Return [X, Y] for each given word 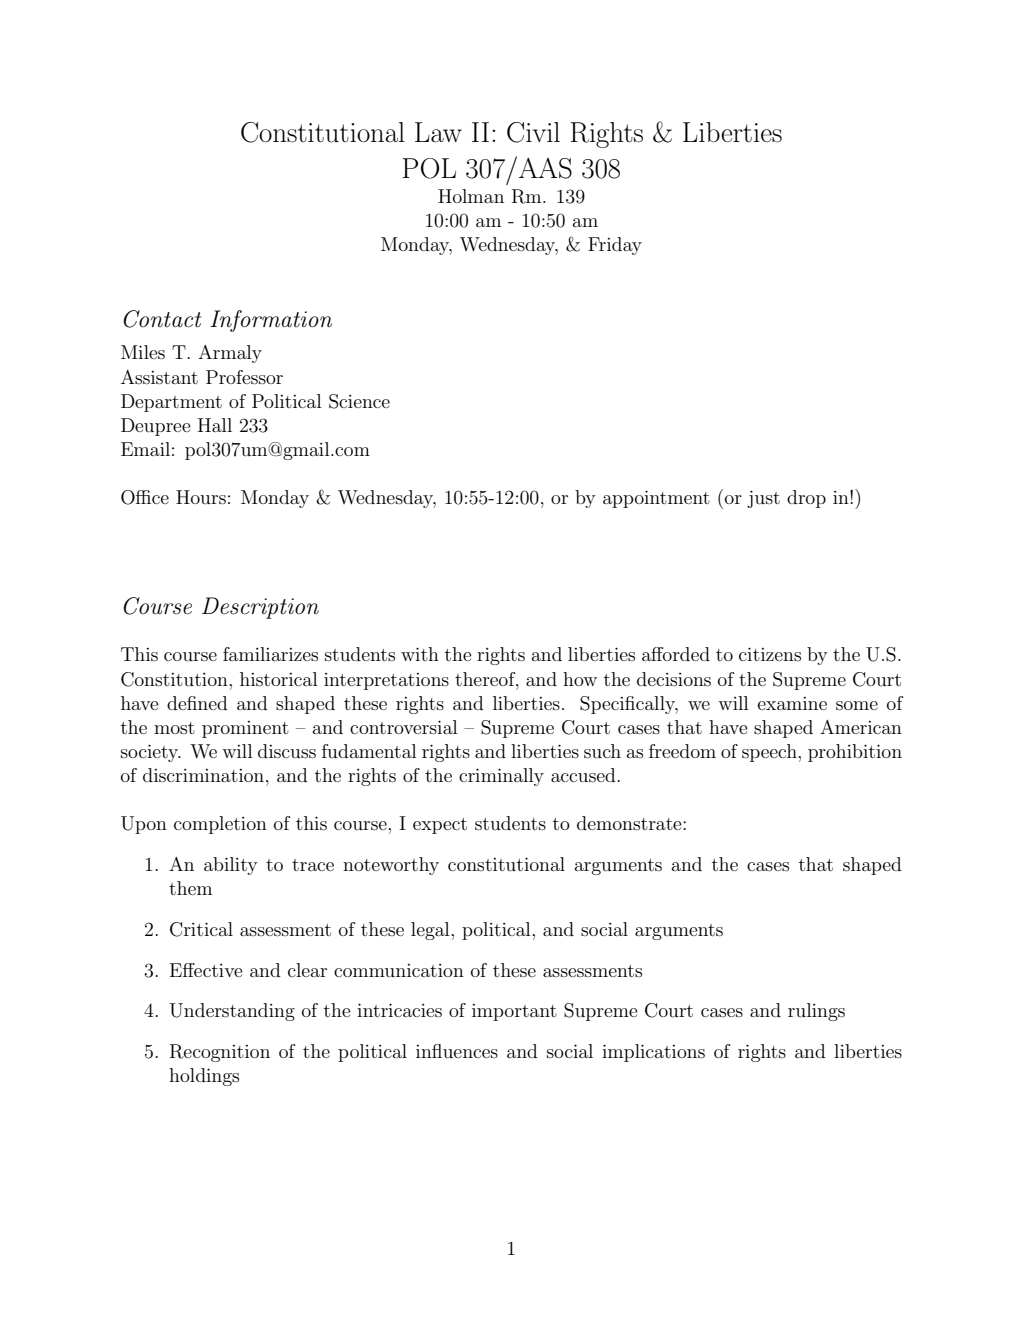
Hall [215, 425]
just [763, 499]
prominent [245, 729]
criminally [501, 777]
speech [770, 753]
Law [438, 132]
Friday [615, 246]
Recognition [220, 1053]
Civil [533, 132]
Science [359, 401]
